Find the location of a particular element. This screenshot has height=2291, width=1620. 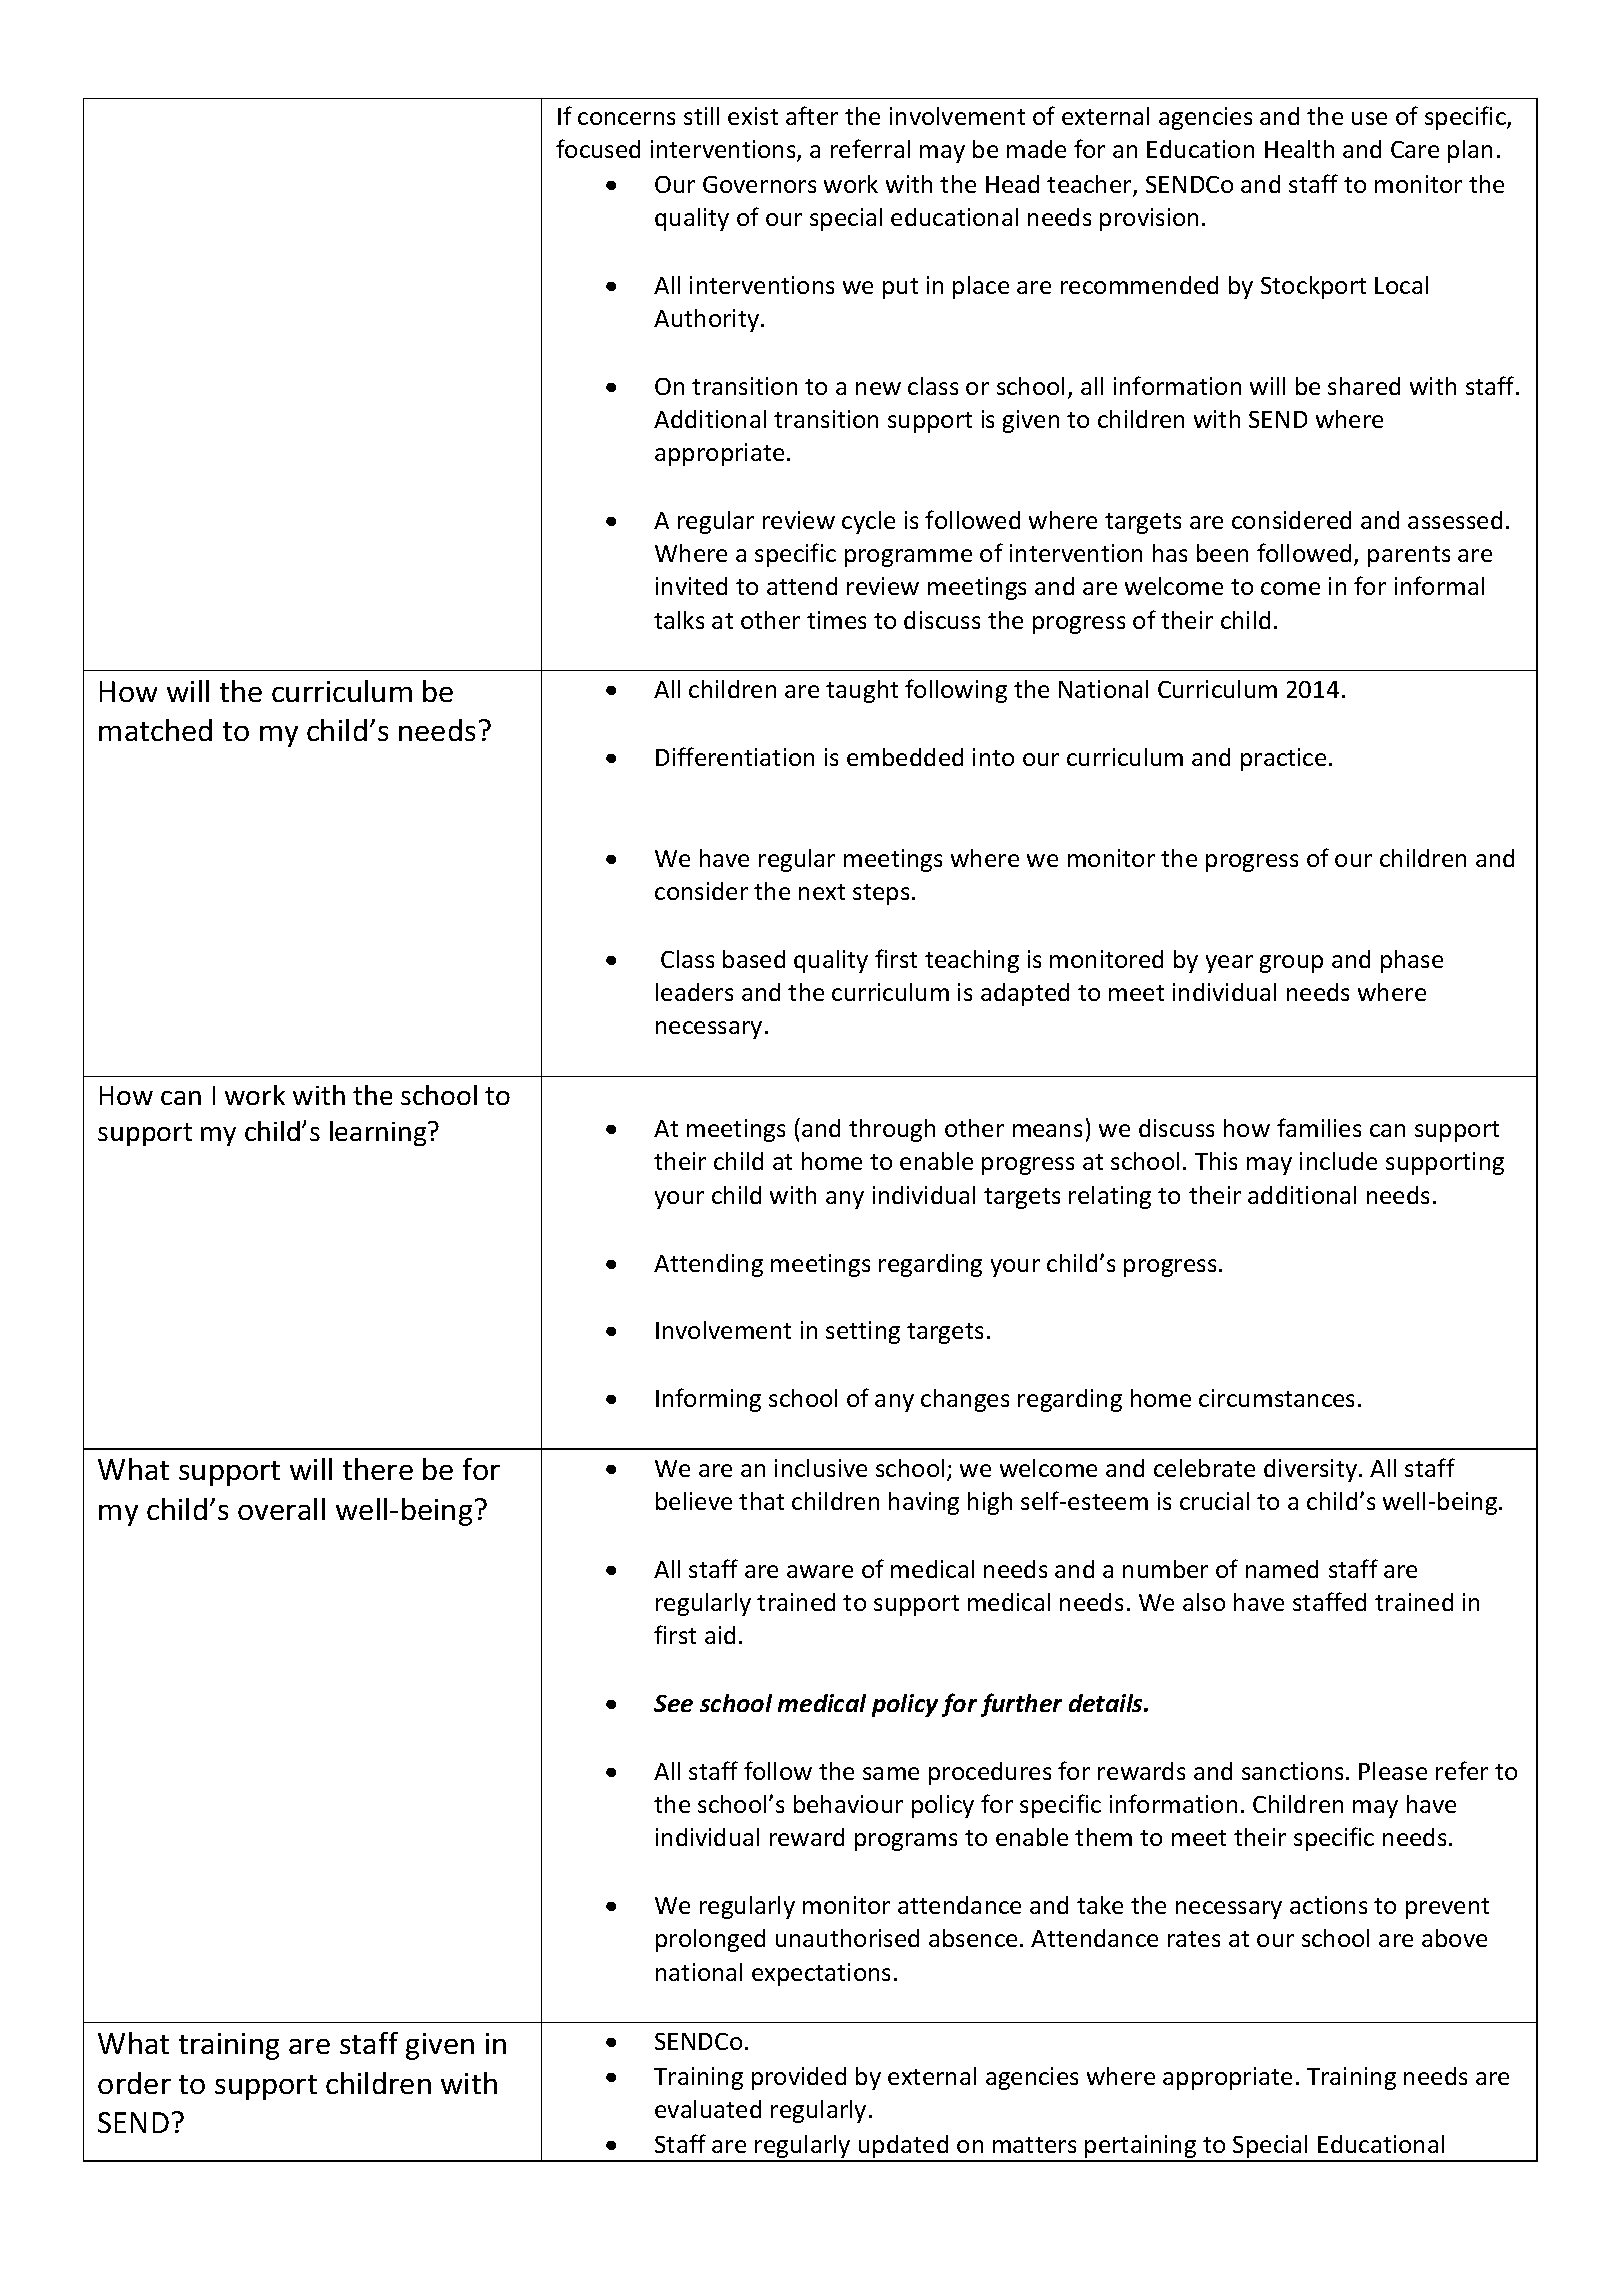

Health is located at coordinates (1299, 149).
